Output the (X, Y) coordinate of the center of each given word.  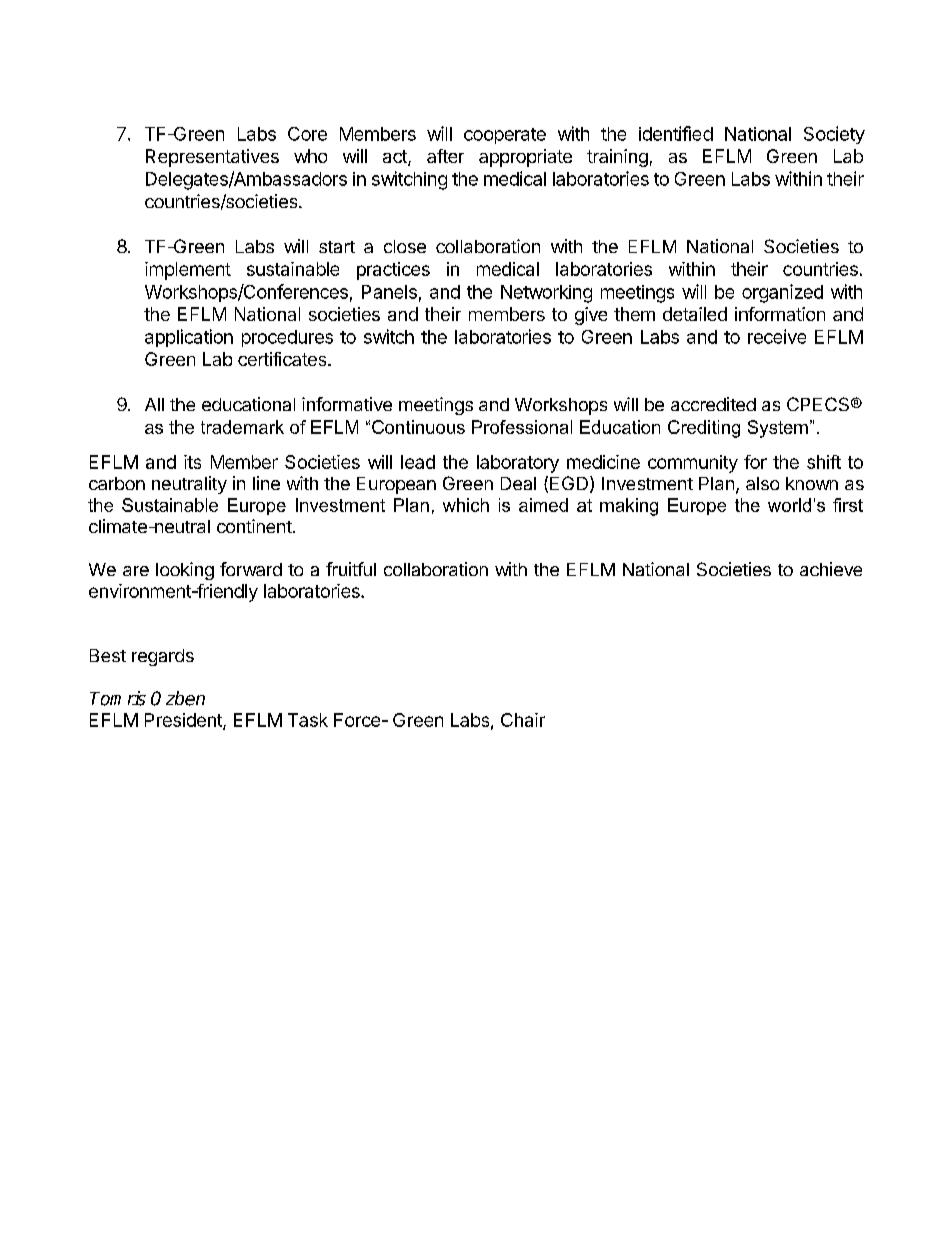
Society (834, 135)
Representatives (212, 158)
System (778, 429)
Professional (522, 427)
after (445, 156)
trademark (242, 427)
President (184, 721)
